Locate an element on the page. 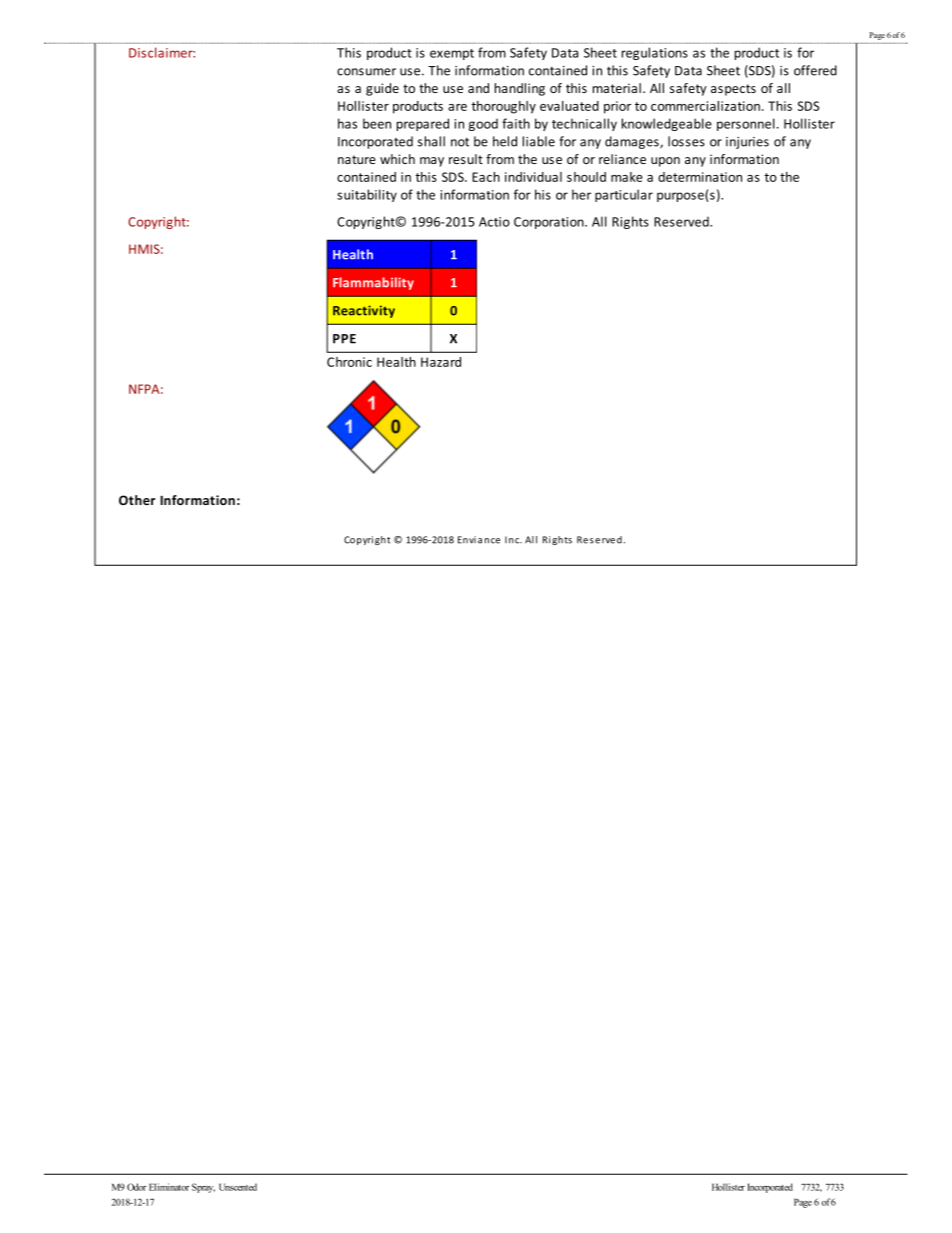 Image resolution: width=952 pixels, height=1233 pixels. PPE is located at coordinates (344, 339).
